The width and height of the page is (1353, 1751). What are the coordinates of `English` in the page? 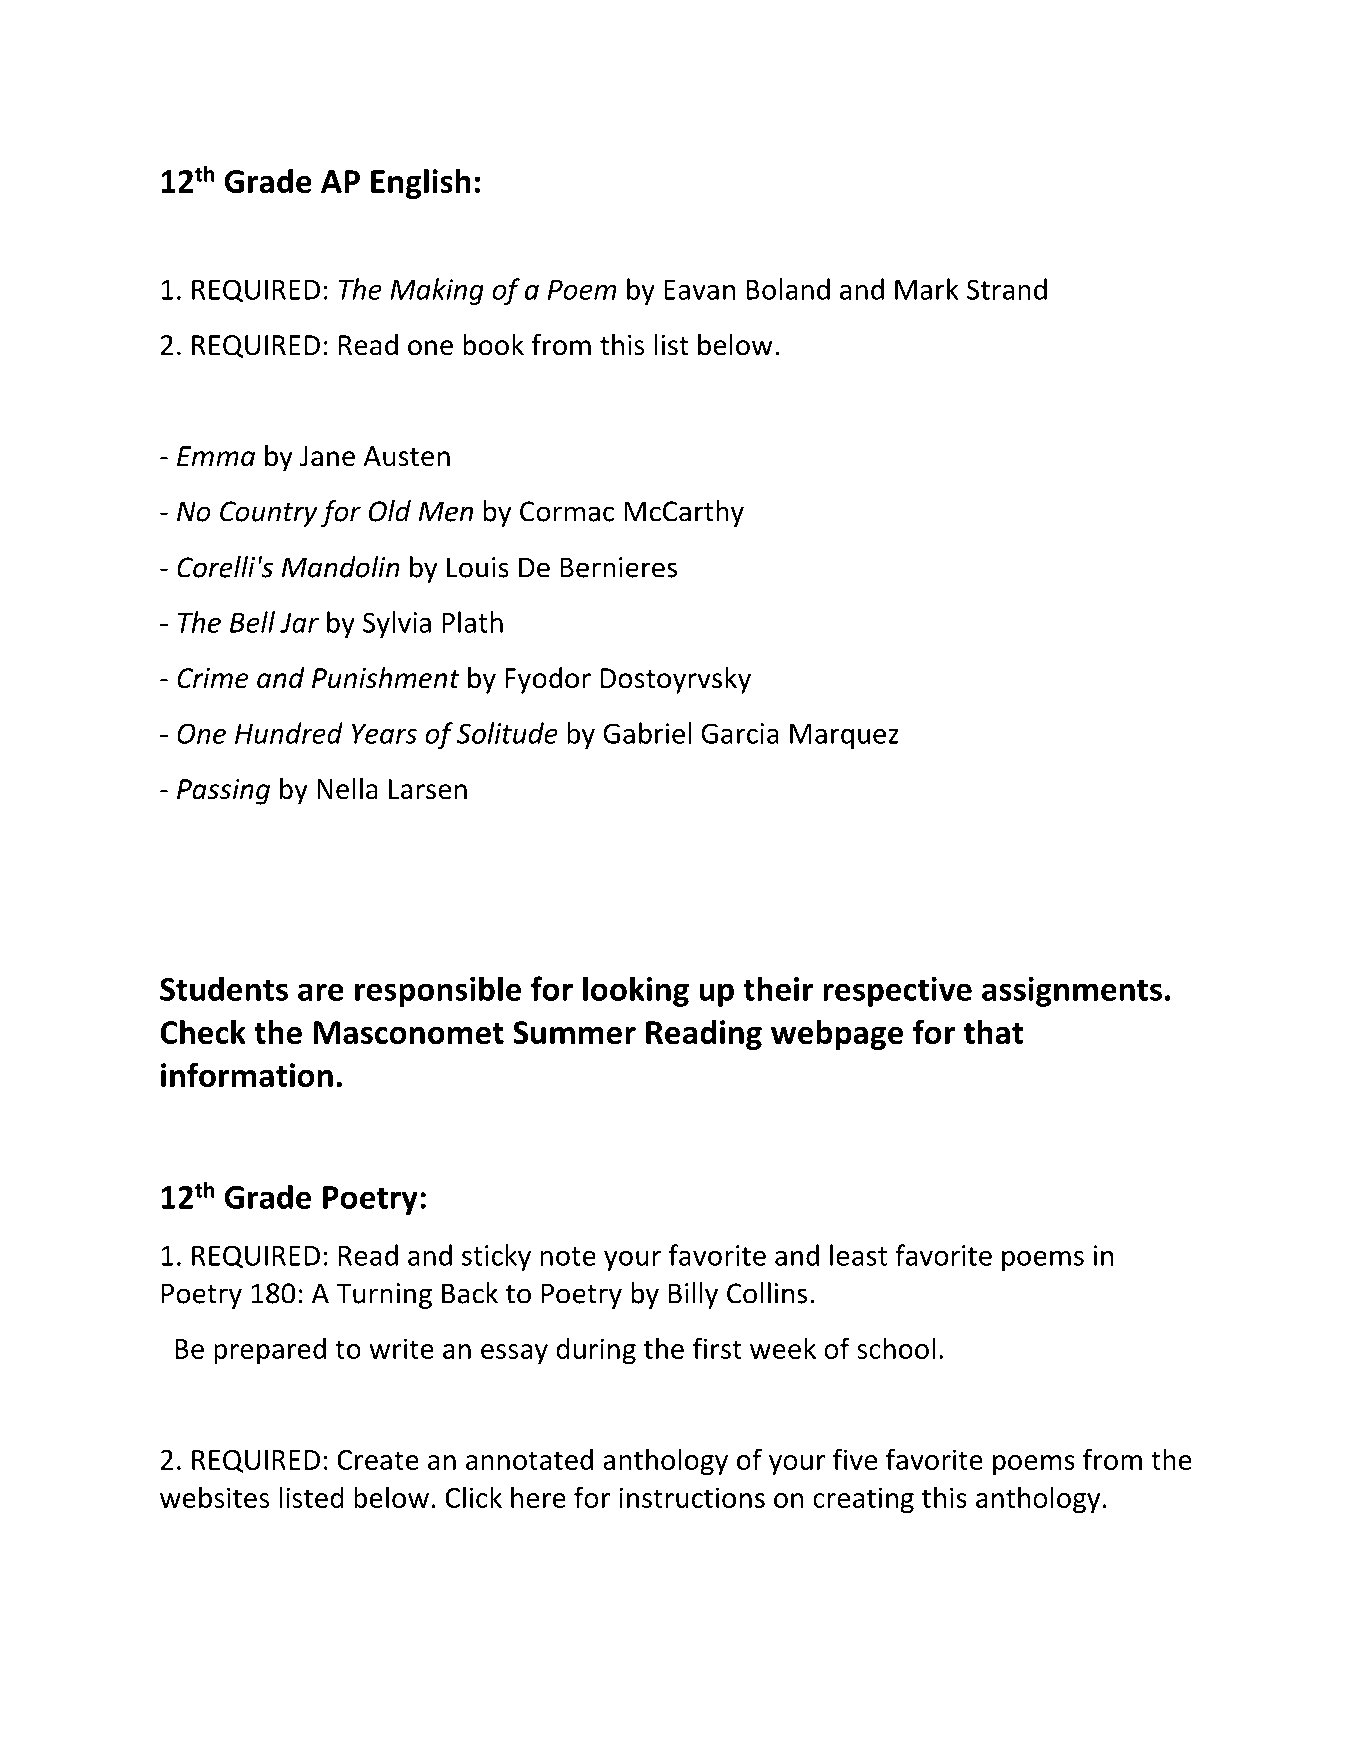 It's located at (421, 183).
